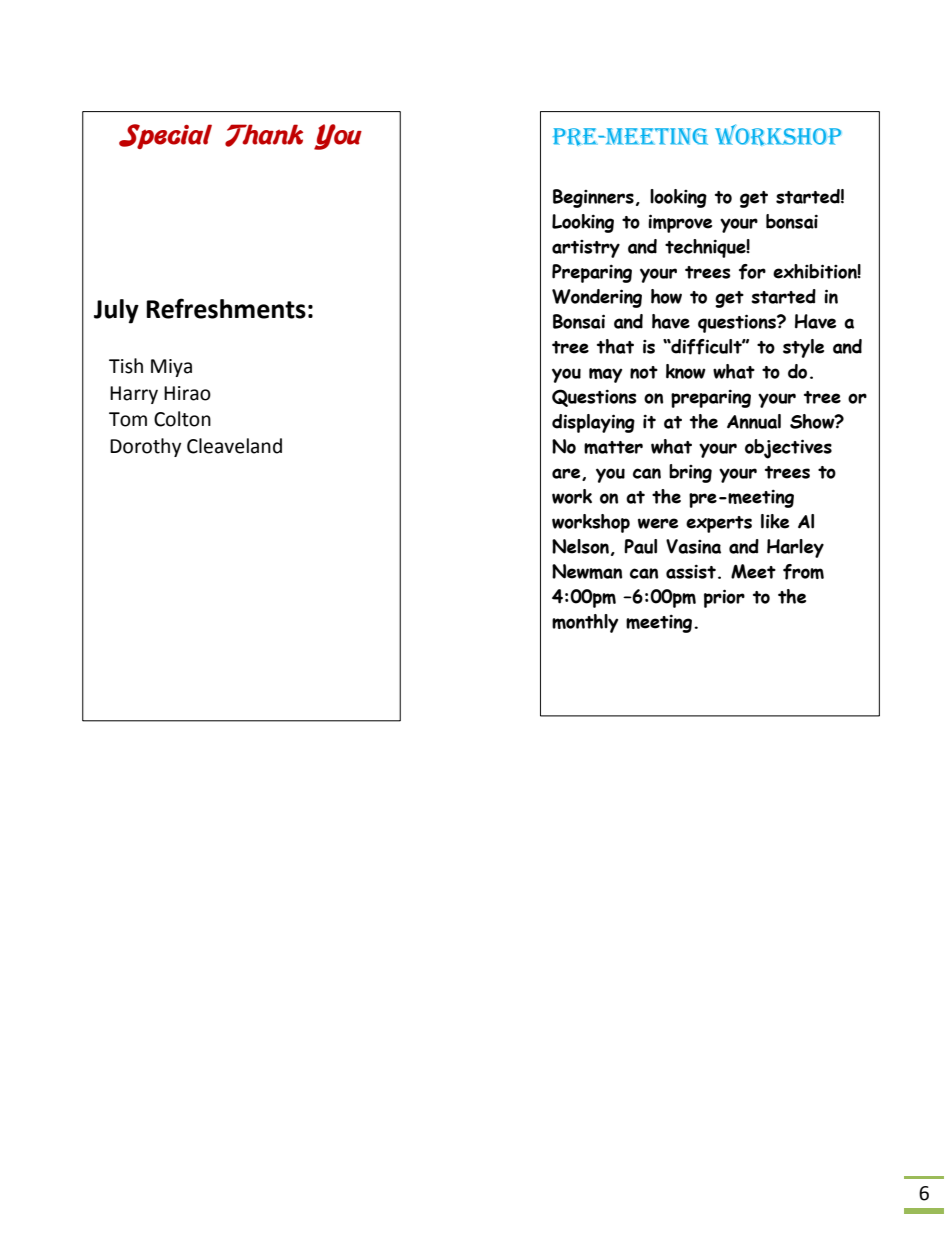  I want to click on Colton, so click(182, 419).
